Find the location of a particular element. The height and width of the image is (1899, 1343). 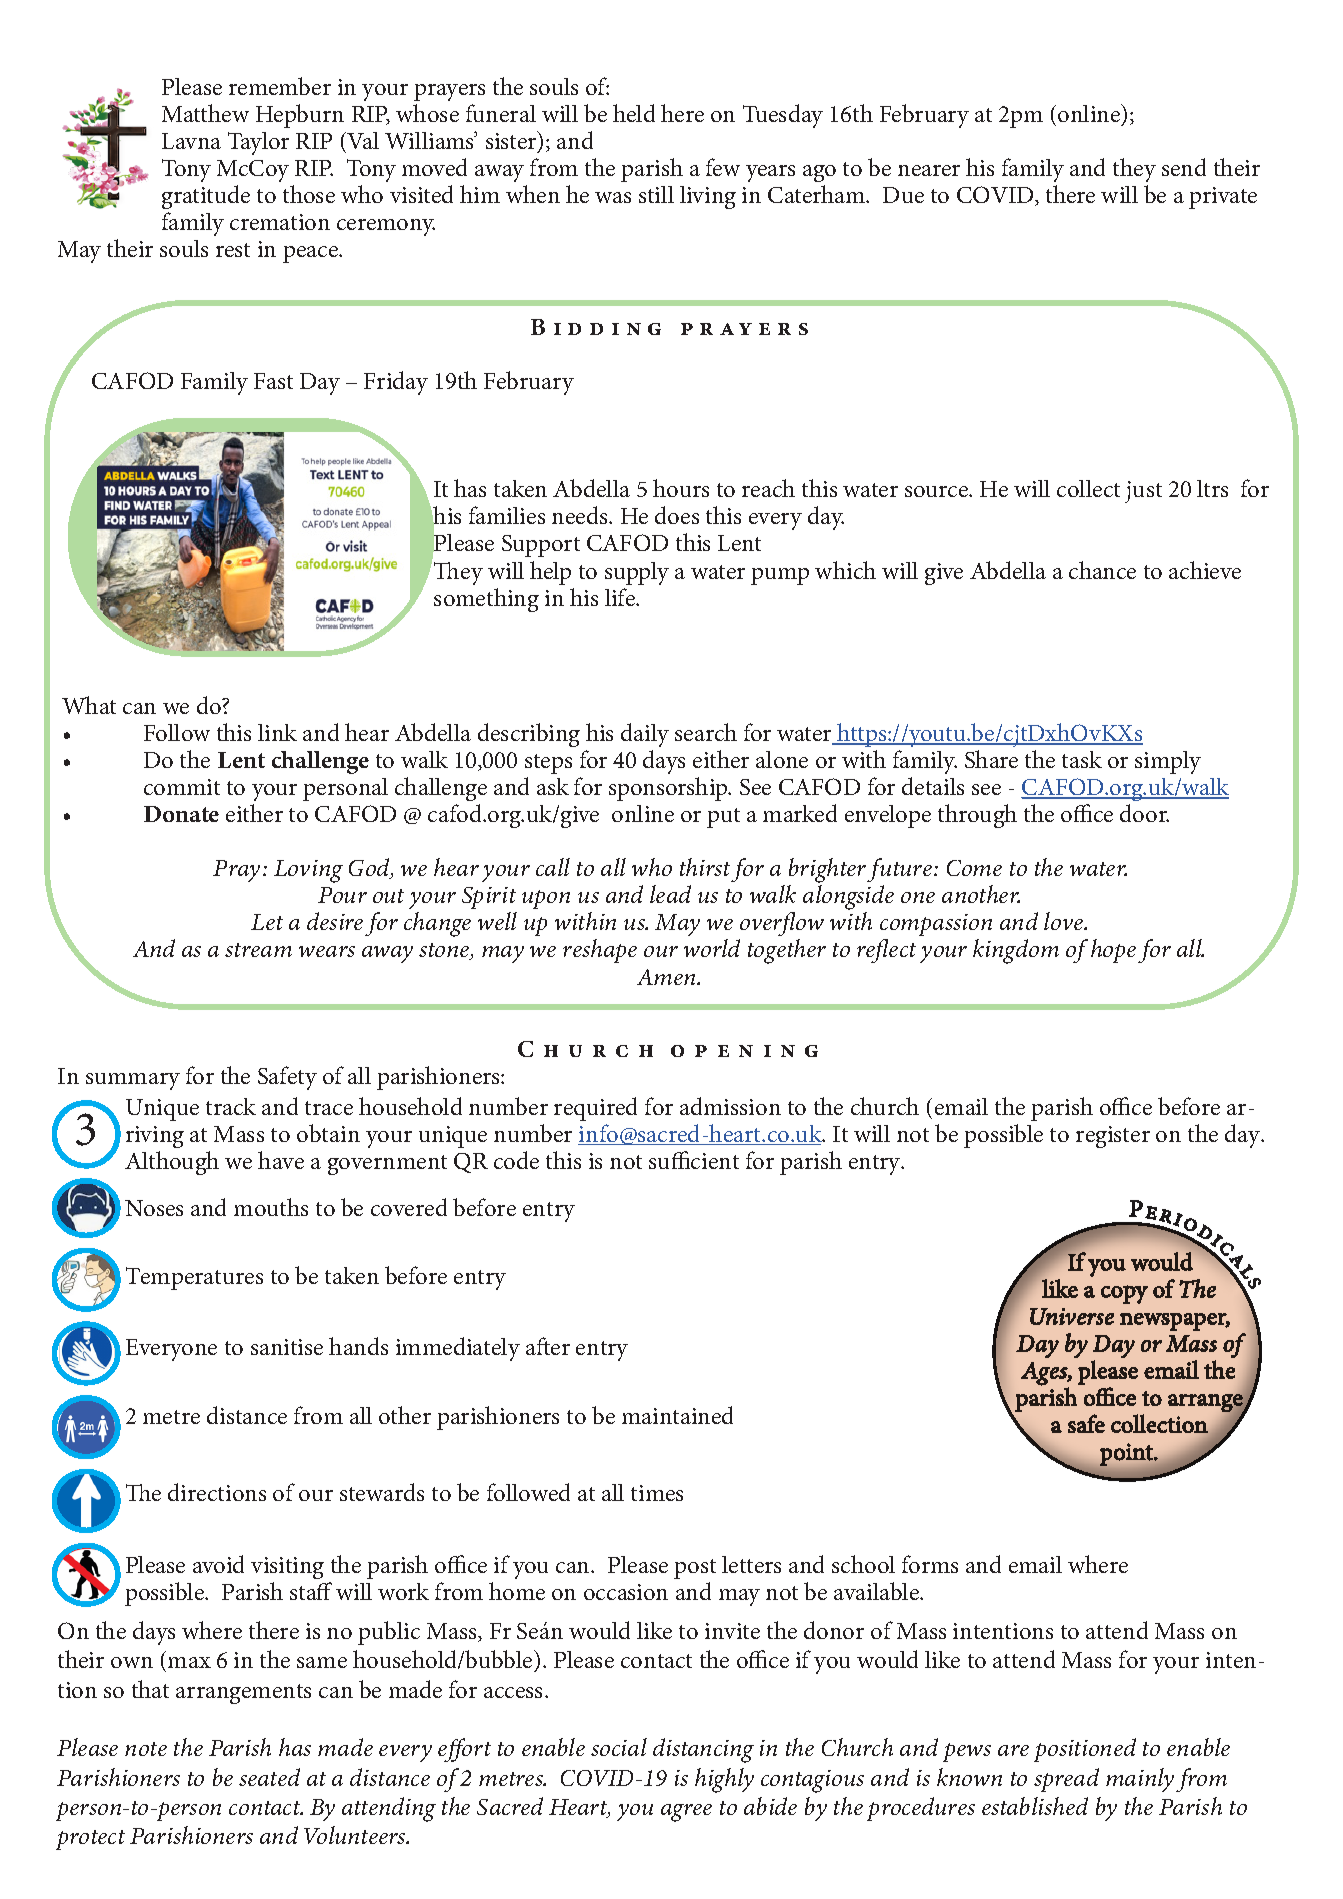

seated is located at coordinates (269, 1777).
